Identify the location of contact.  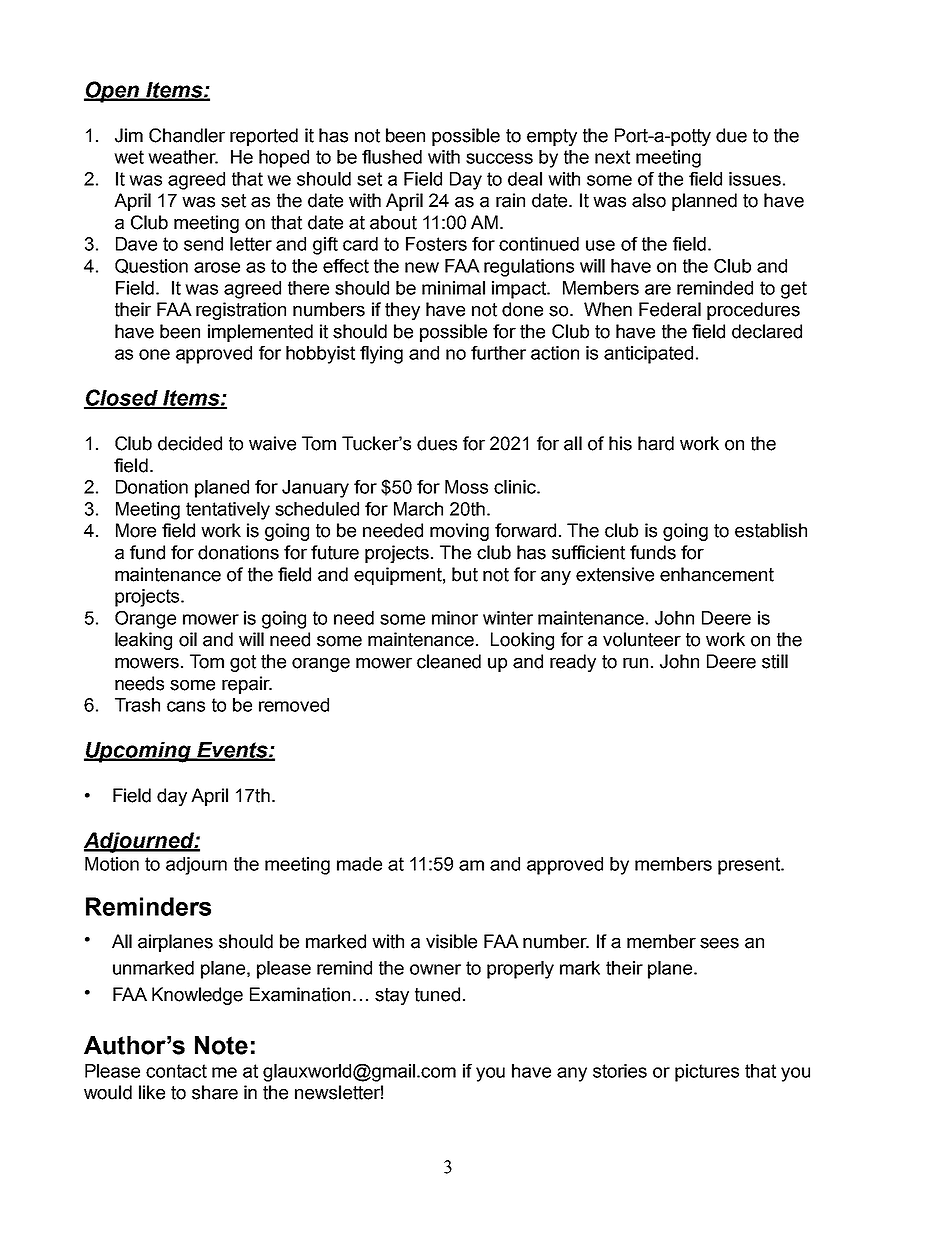
(176, 1071).
